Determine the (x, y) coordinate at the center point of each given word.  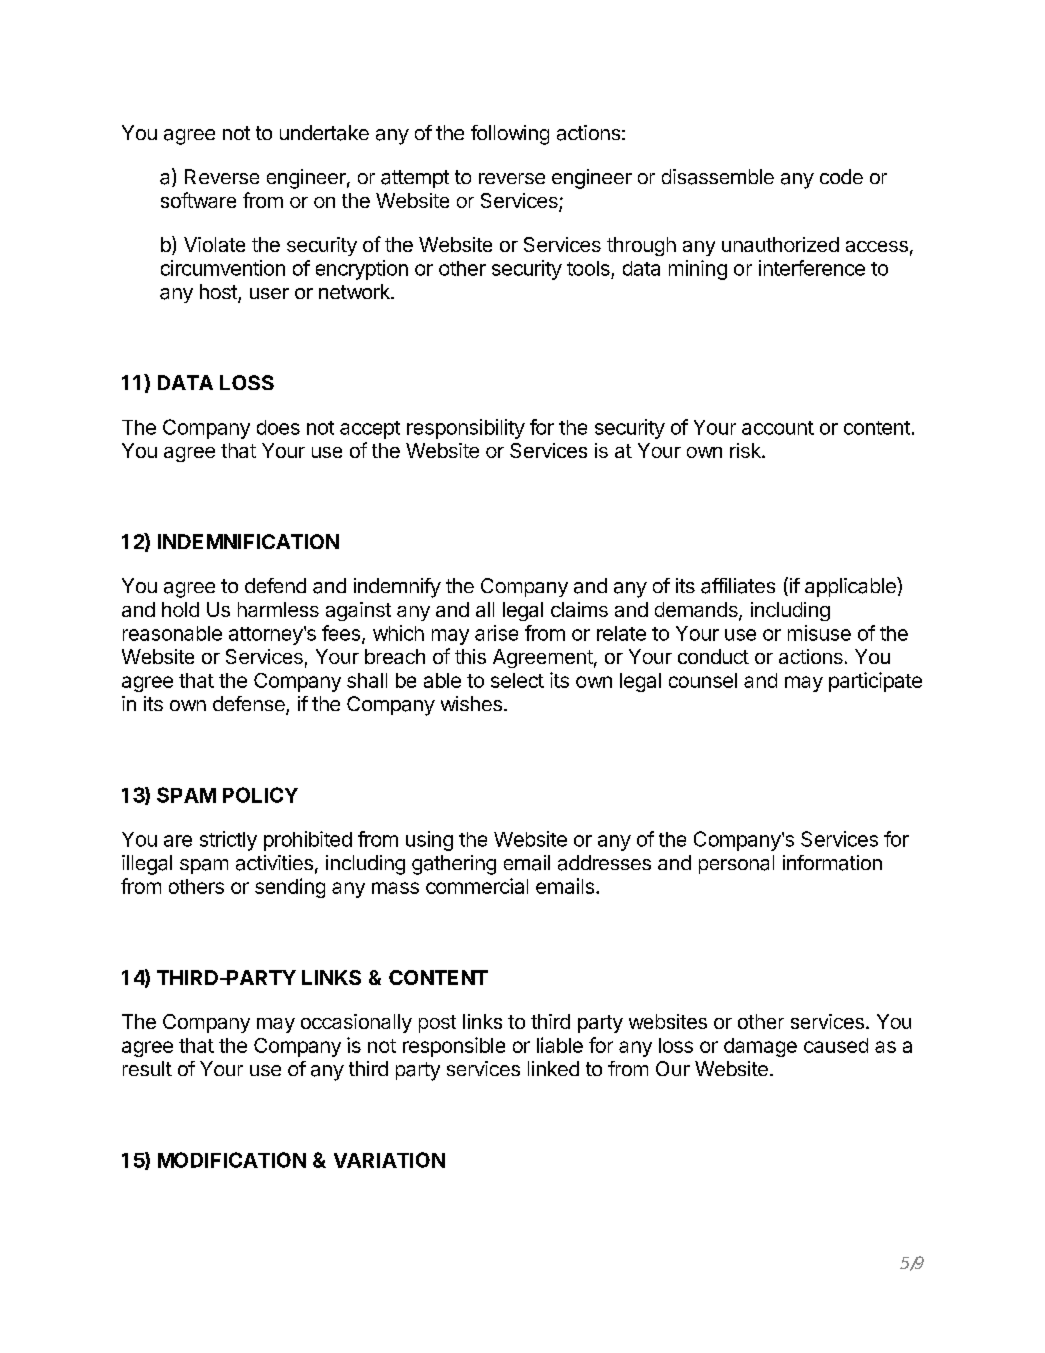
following (510, 135)
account (778, 428)
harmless (278, 609)
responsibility (466, 429)
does (278, 427)
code (841, 176)
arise (496, 633)
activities (274, 863)
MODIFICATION (232, 1160)
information (832, 863)
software (198, 200)
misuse (819, 633)
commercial (477, 886)
